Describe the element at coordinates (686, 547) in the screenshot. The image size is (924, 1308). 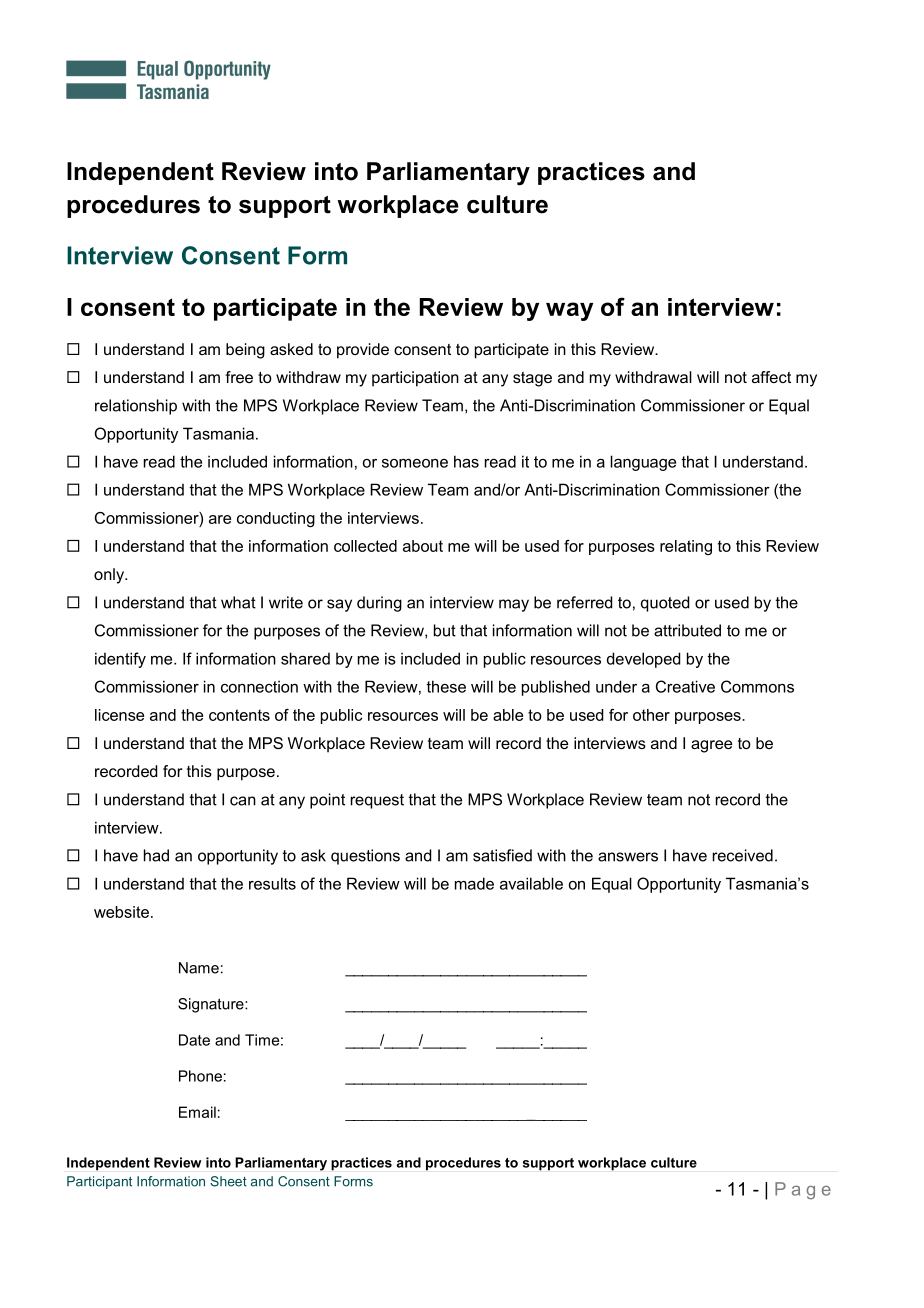
I see `relating` at that location.
